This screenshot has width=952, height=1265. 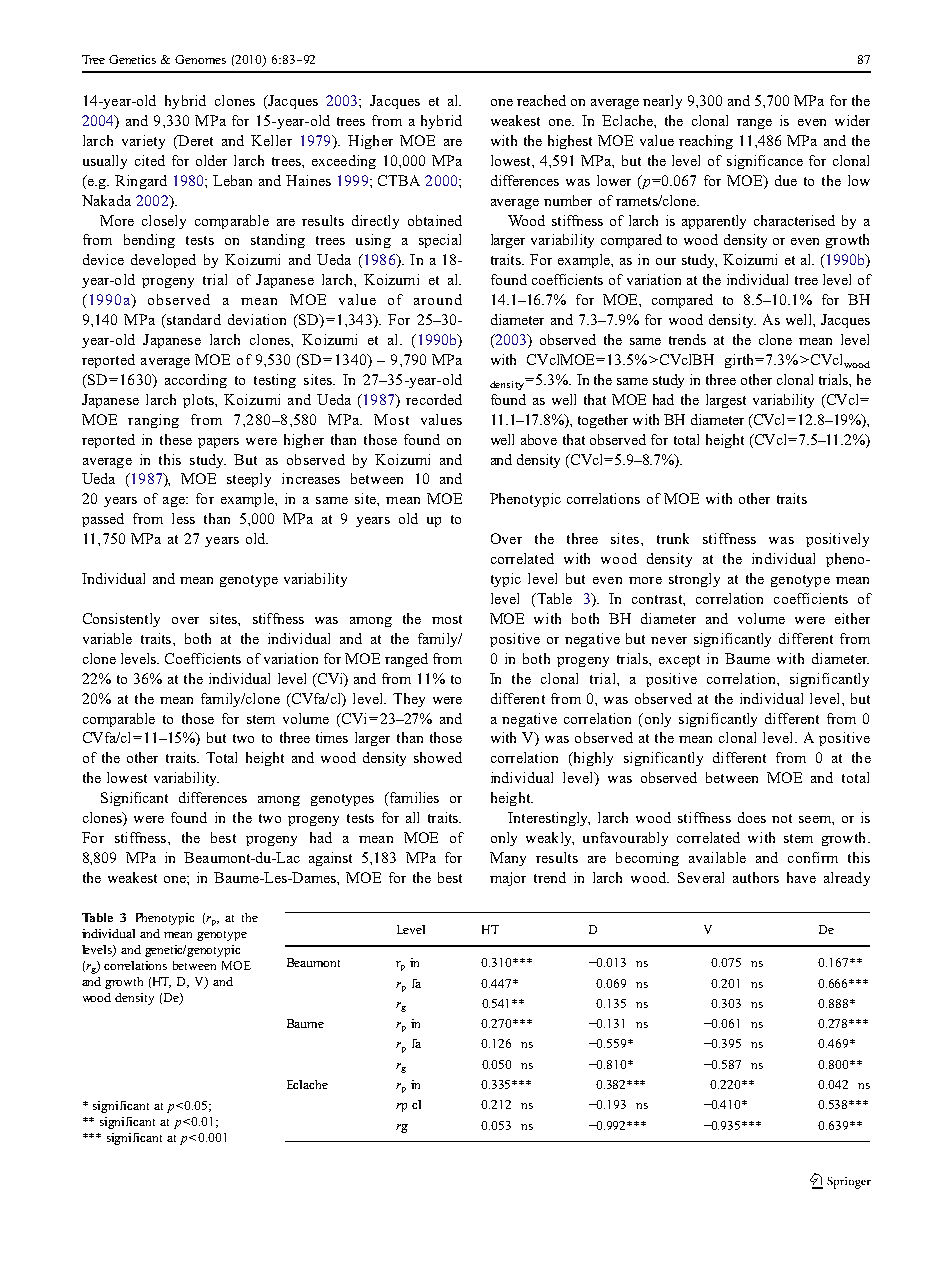 I want to click on except, so click(x=679, y=661).
